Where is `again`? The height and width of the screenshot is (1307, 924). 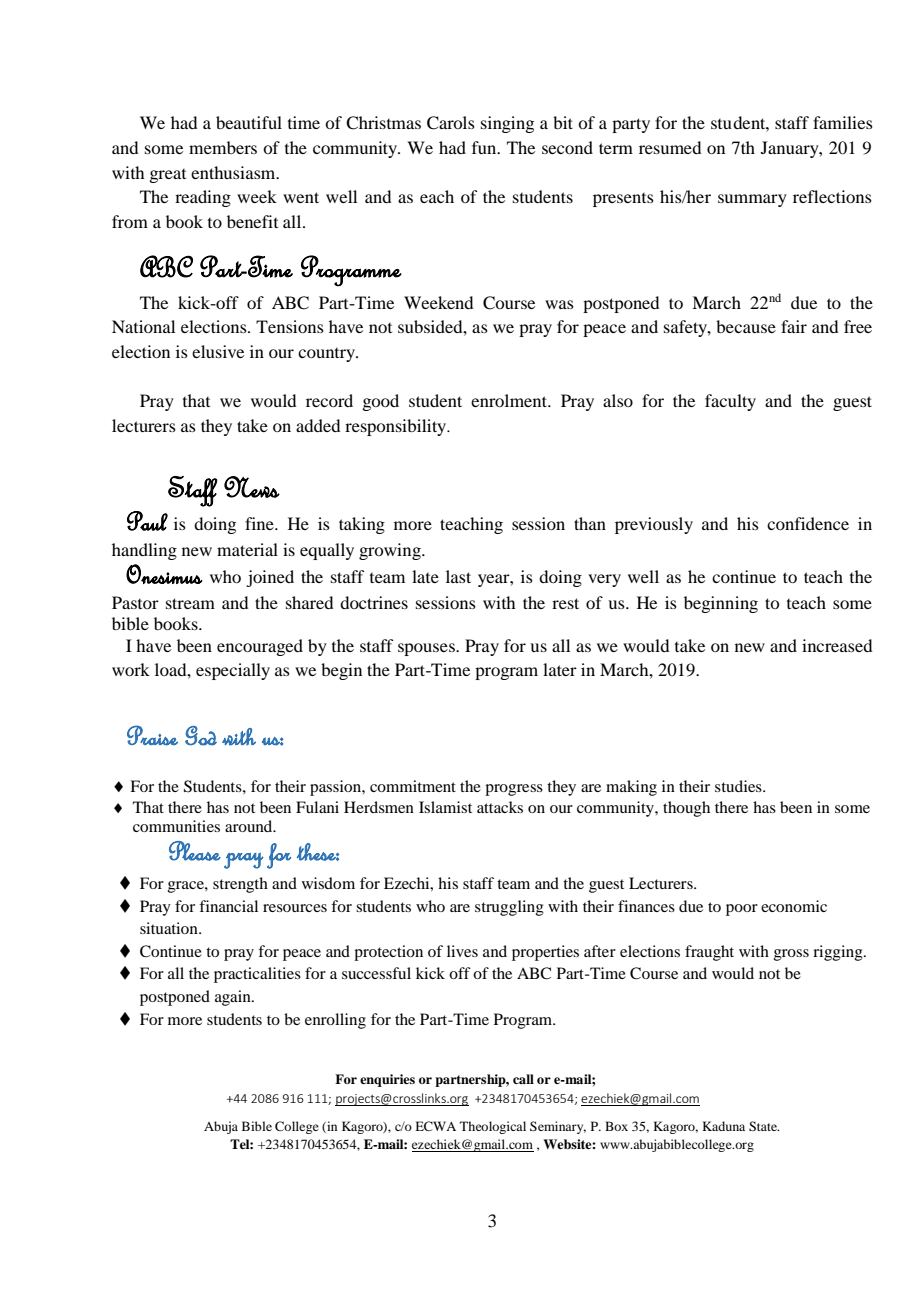 again is located at coordinates (234, 998).
